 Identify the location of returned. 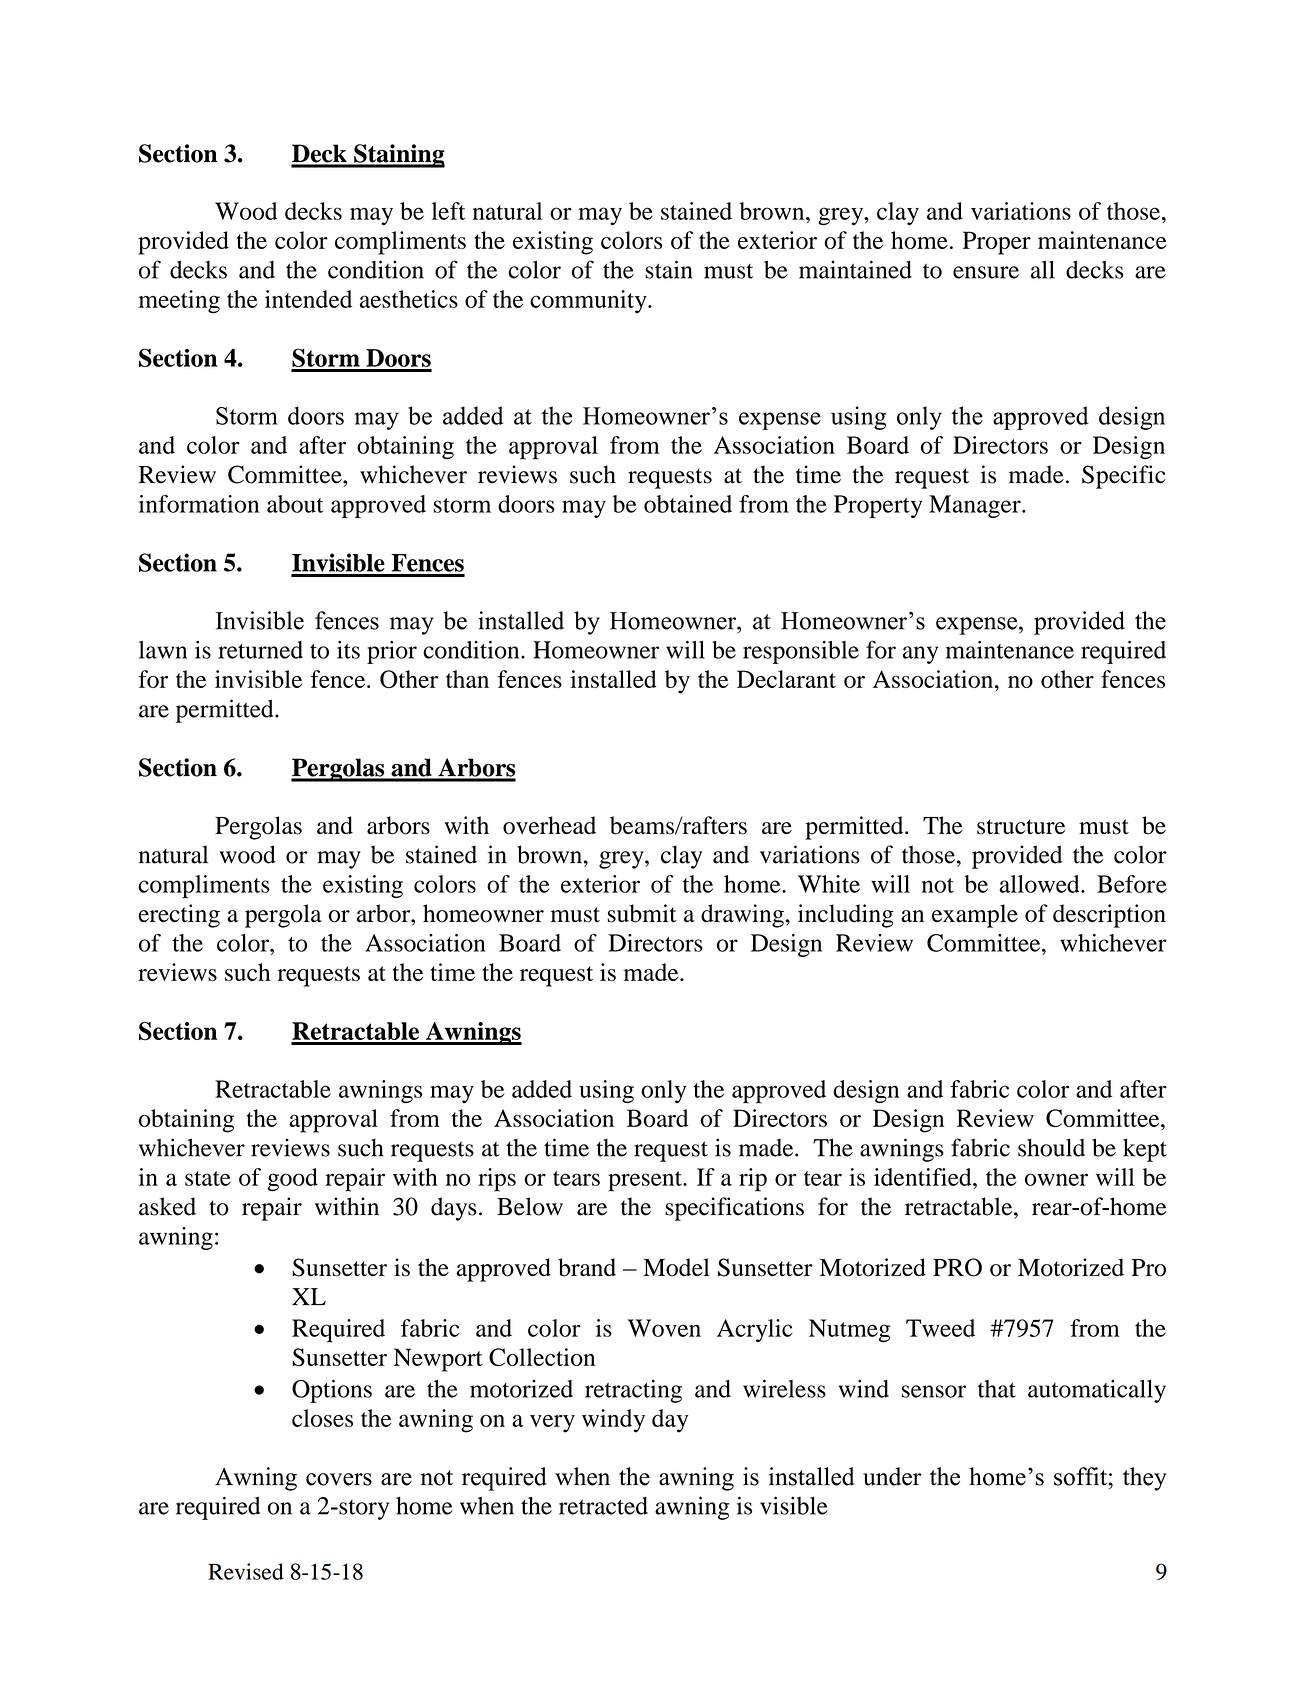
(260, 650).
